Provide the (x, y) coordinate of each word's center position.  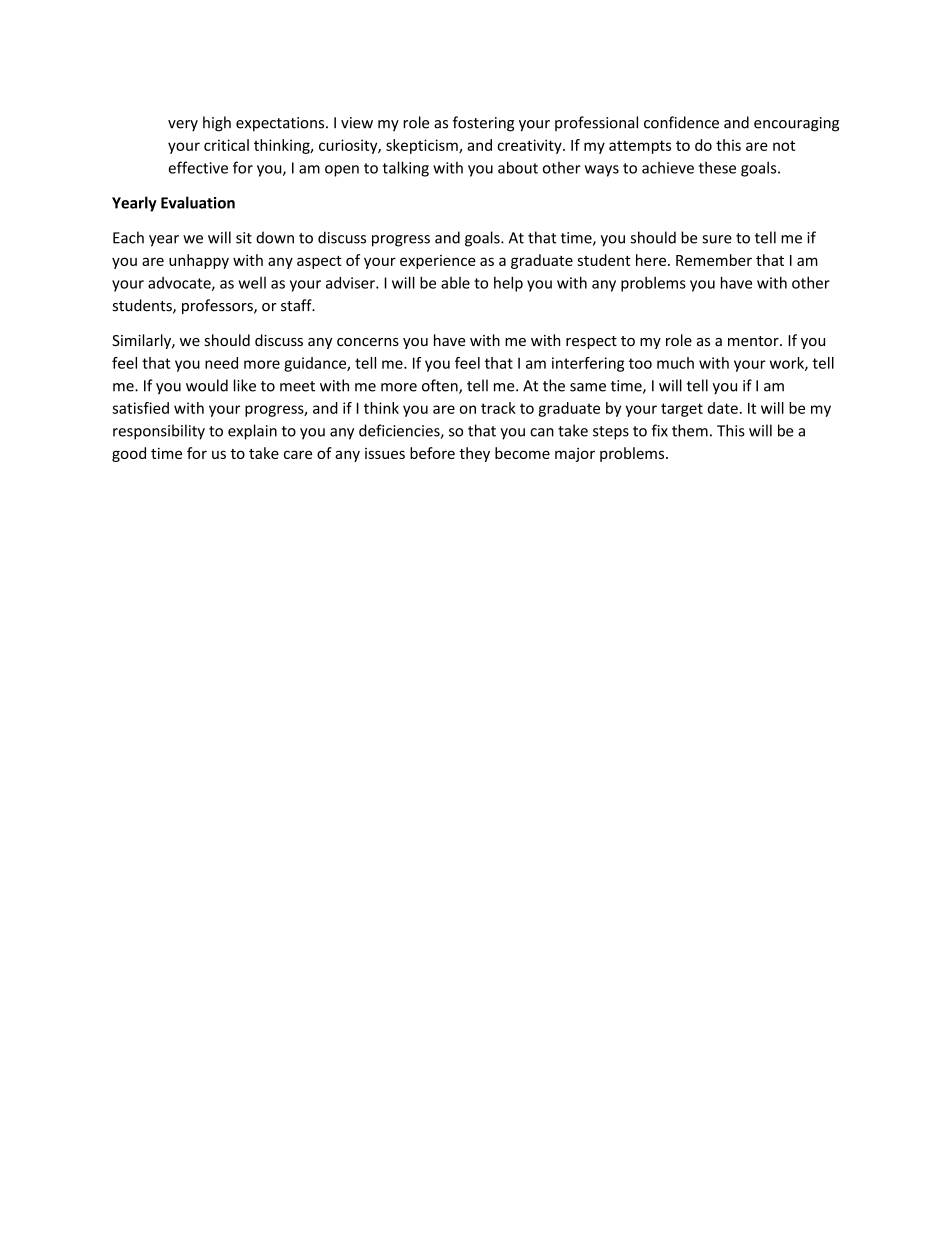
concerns (368, 342)
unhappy (199, 261)
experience (438, 262)
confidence (681, 122)
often (441, 386)
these (717, 167)
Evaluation (198, 202)
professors (218, 306)
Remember (714, 260)
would (207, 385)
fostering (483, 124)
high (217, 124)
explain (252, 432)
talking (406, 169)
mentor (754, 341)
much (675, 363)
